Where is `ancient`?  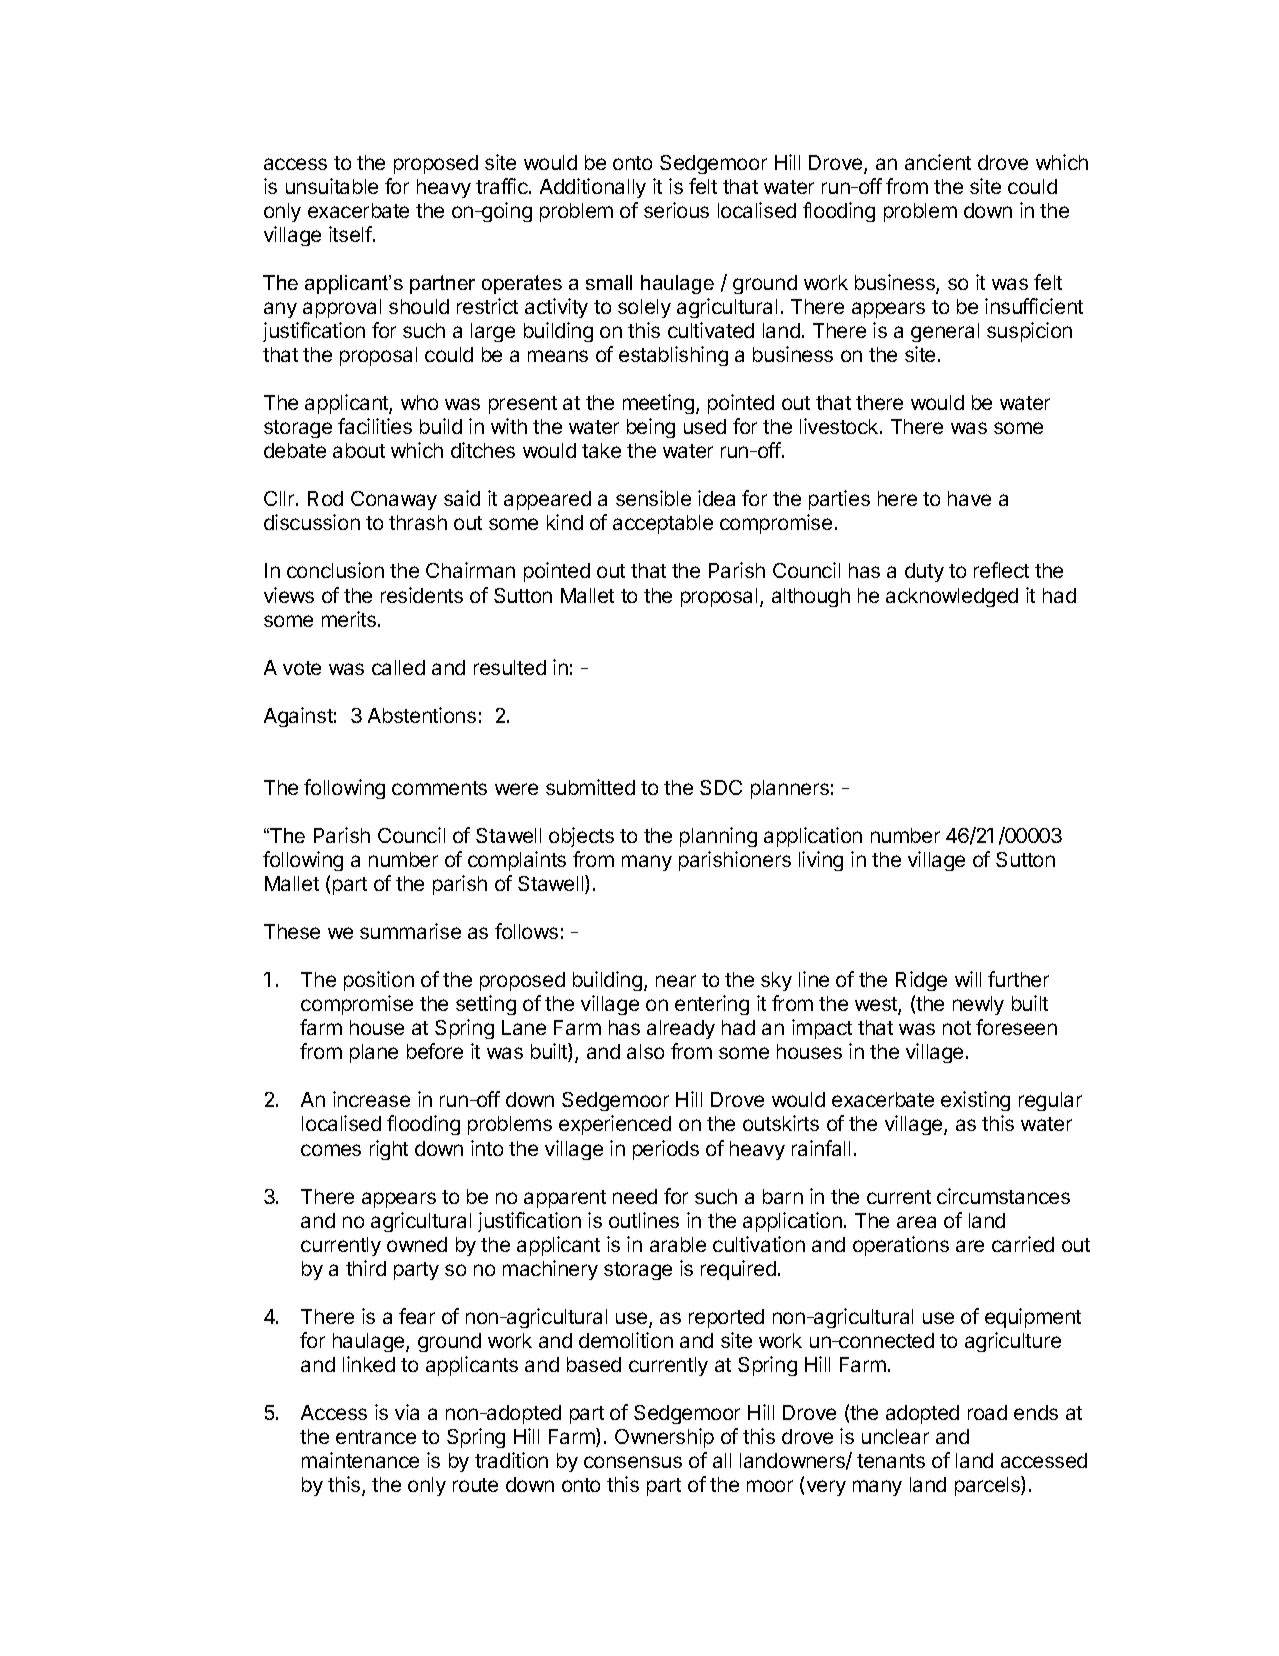 ancient is located at coordinates (938, 162).
